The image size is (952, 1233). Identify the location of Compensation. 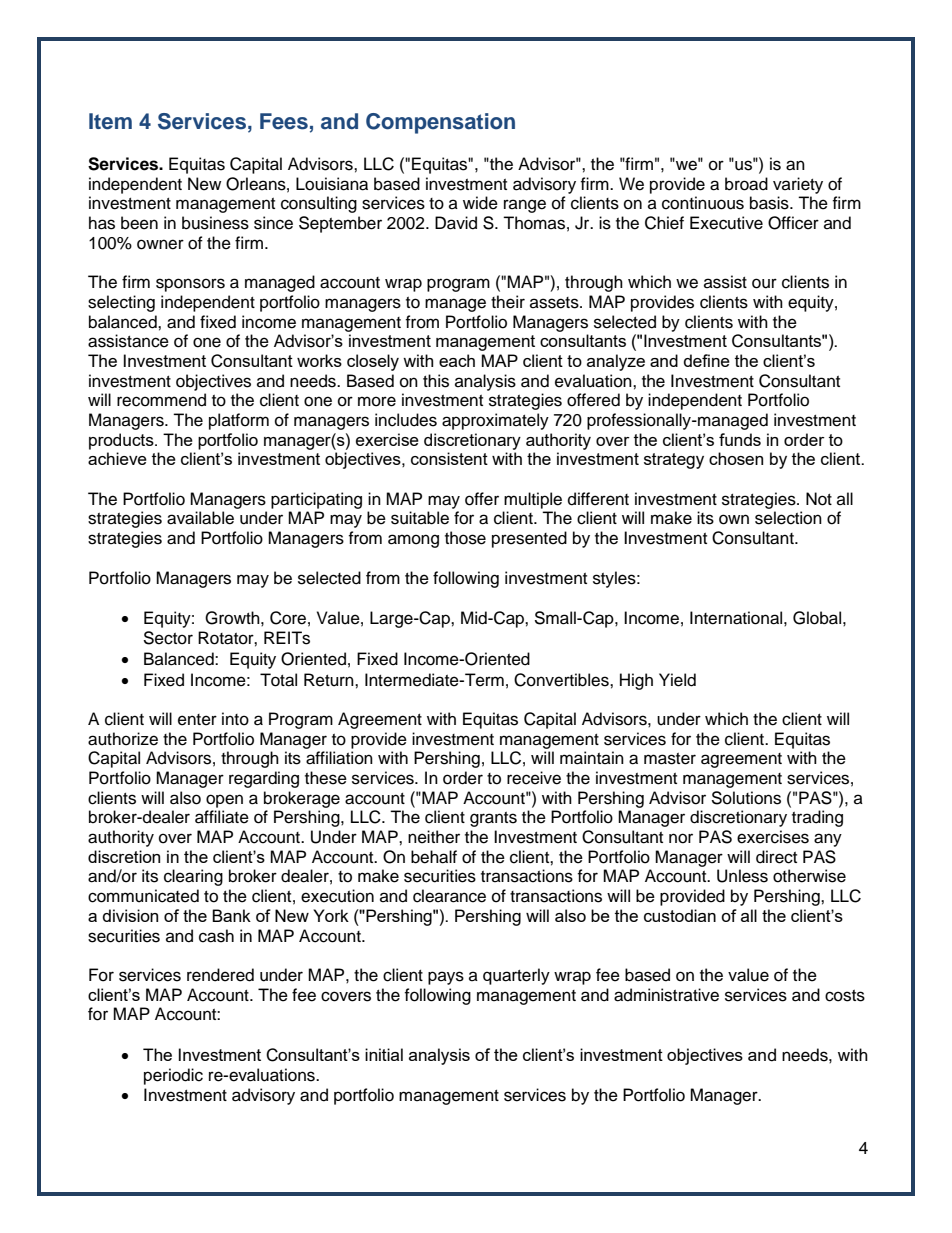
(440, 123).
